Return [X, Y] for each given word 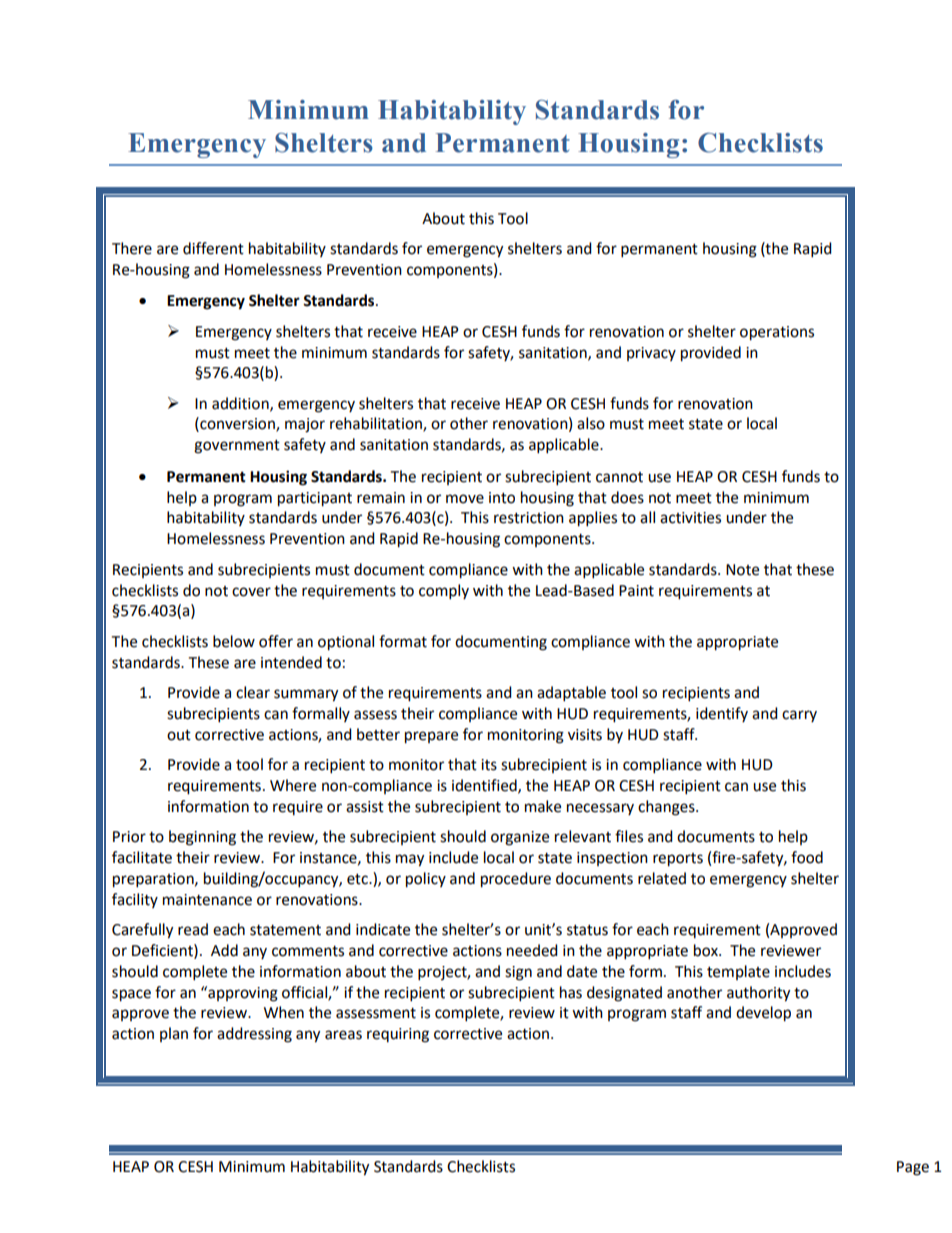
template [738, 972]
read [193, 929]
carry [799, 716]
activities [690, 518]
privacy [651, 354]
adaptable [571, 694]
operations [777, 333]
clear [253, 692]
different [213, 248]
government [237, 447]
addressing [254, 1035]
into [502, 498]
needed [532, 950]
